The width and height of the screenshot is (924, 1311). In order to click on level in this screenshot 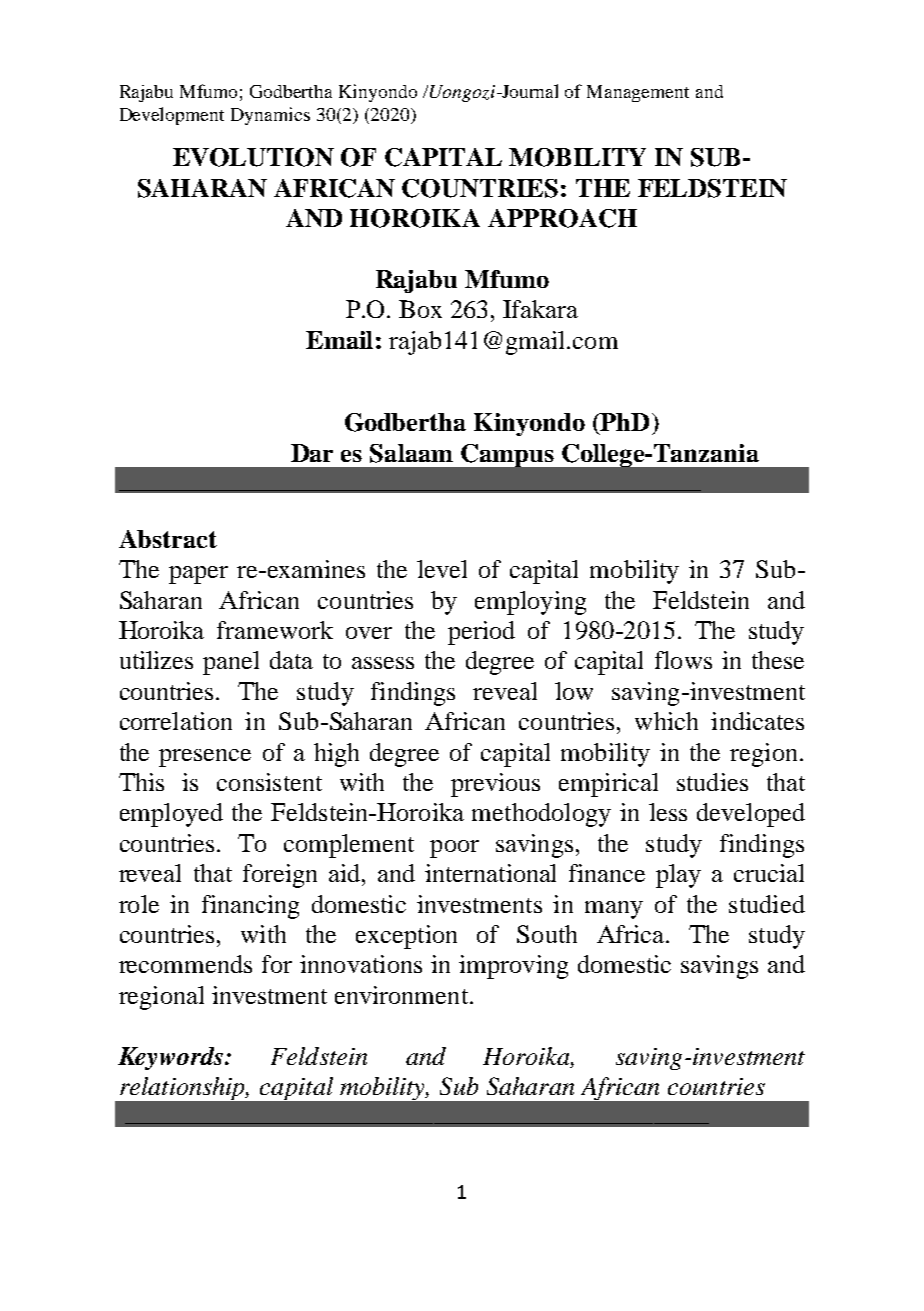, I will do `click(442, 569)`.
